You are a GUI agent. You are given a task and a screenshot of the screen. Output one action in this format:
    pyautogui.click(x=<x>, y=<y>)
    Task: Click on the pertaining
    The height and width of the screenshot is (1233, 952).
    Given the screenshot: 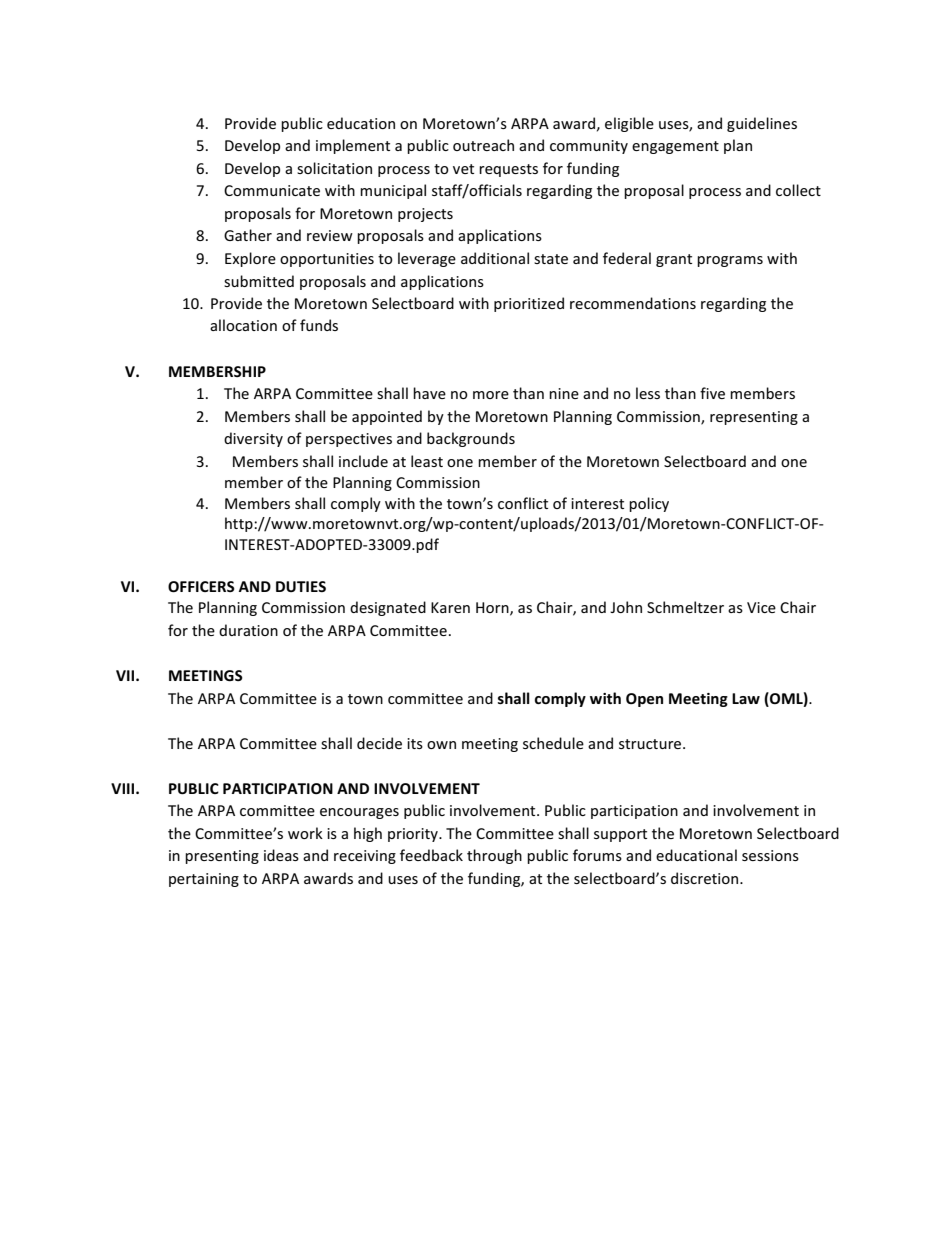 What is the action you would take?
    pyautogui.click(x=204, y=880)
